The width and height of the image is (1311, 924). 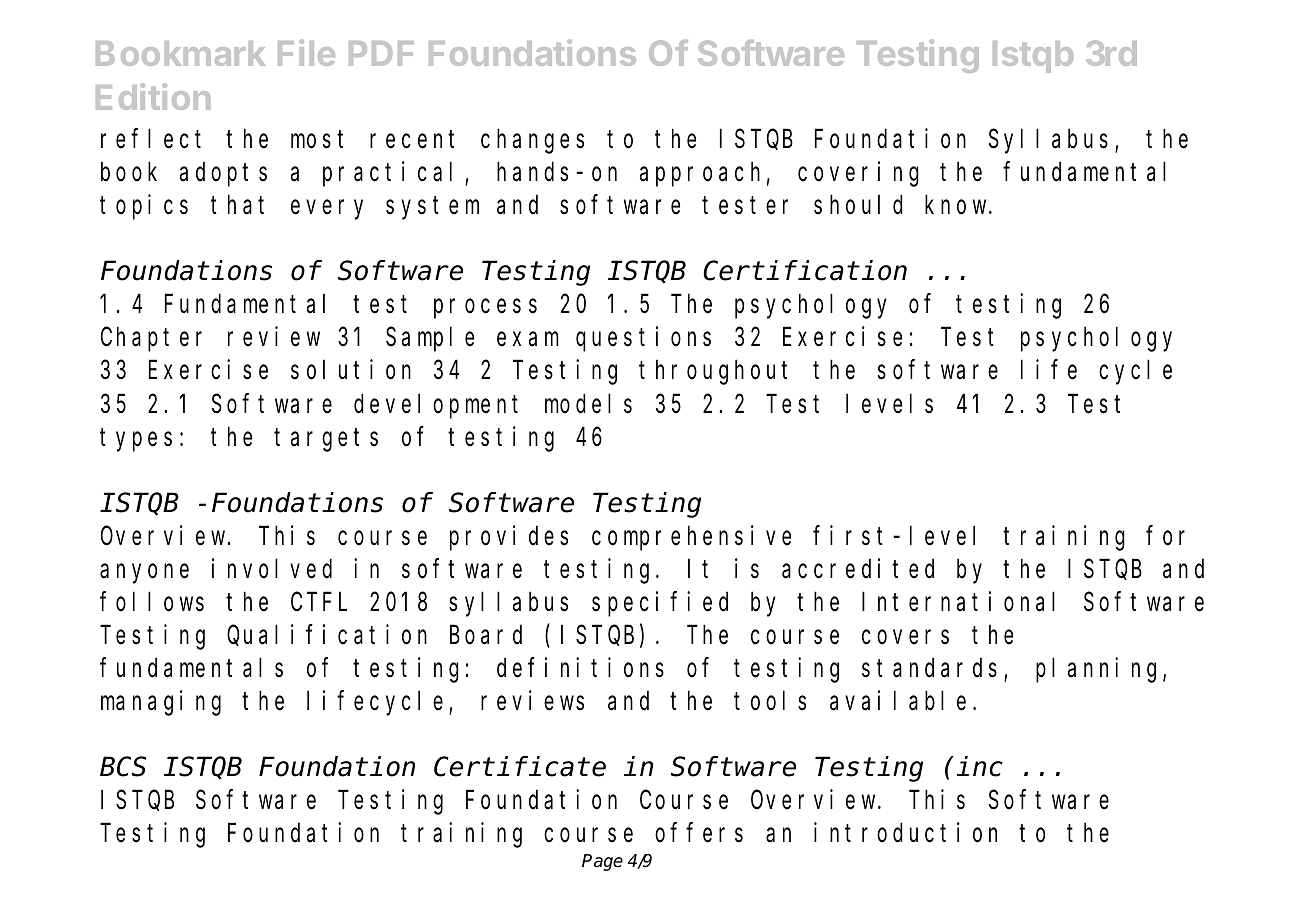 I want to click on Certificate, so click(x=520, y=767).
